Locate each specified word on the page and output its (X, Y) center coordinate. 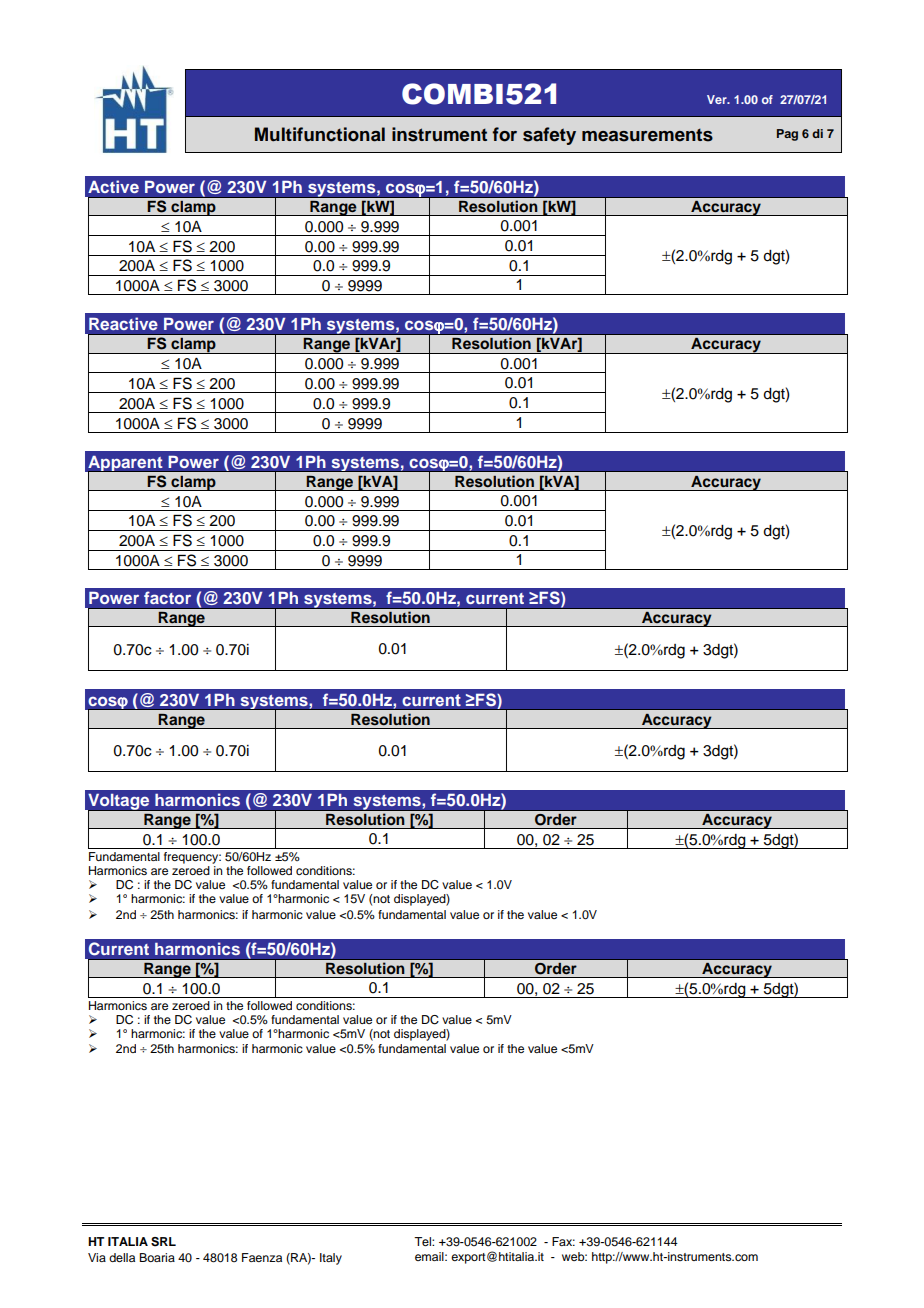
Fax (563, 1241)
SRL (163, 1242)
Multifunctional (320, 134)
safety (549, 136)
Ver (718, 99)
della (122, 1257)
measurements (647, 135)
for (504, 134)
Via (97, 1257)
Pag (787, 135)
